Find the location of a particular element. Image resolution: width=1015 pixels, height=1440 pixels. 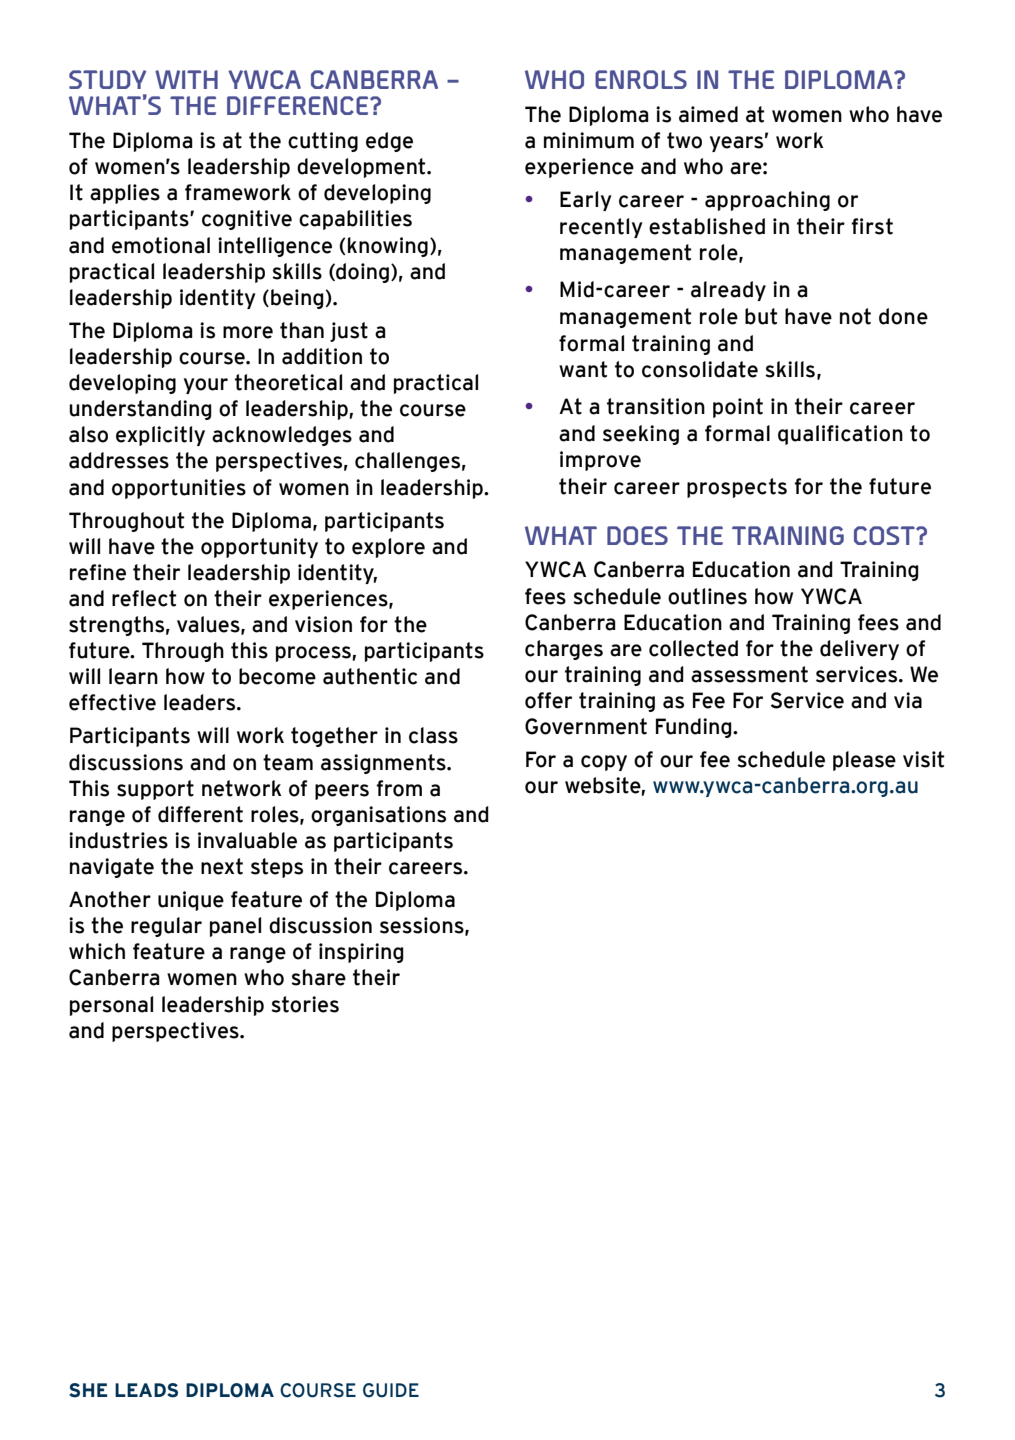

opportunities is located at coordinates (179, 489).
